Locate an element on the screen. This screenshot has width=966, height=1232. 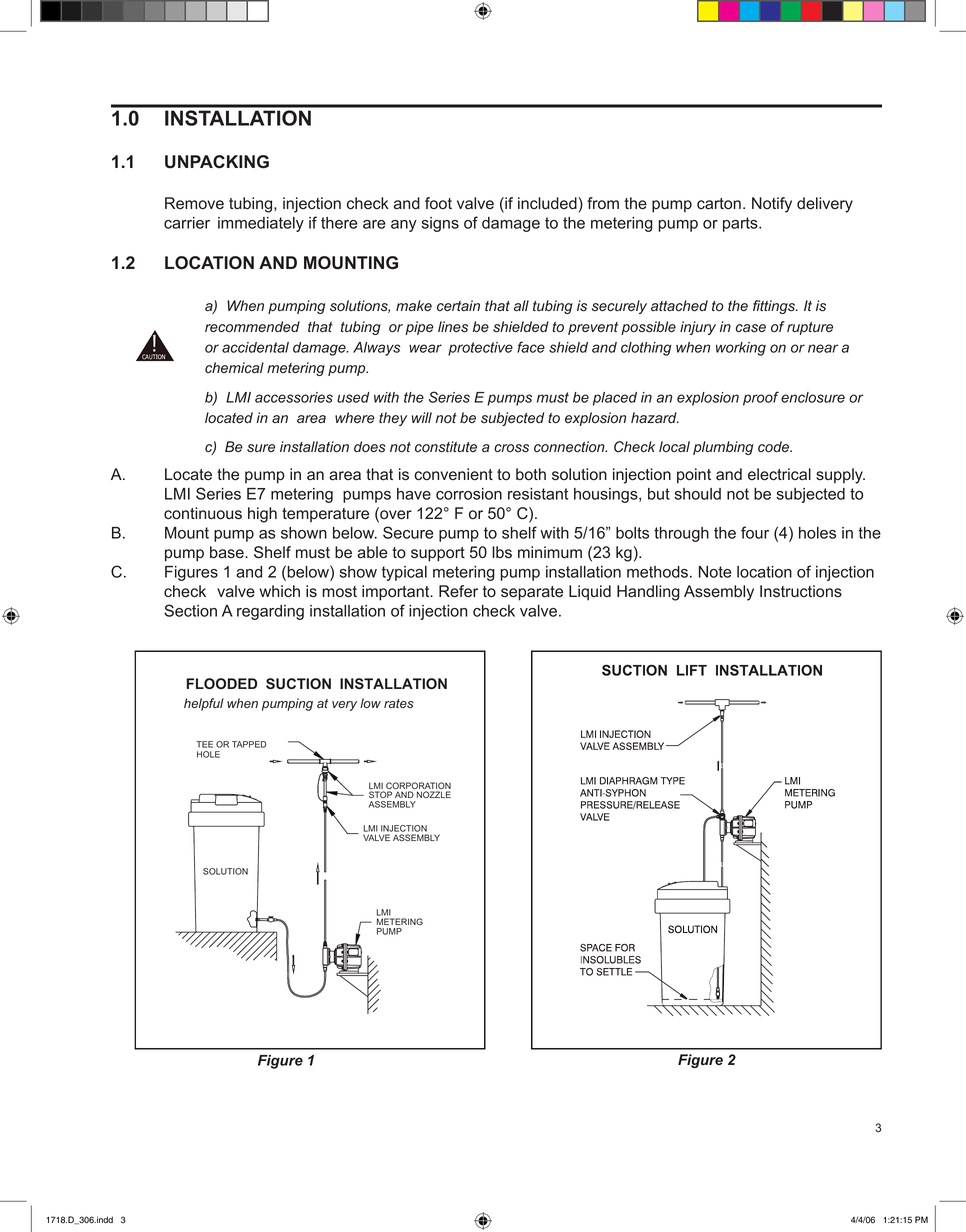
CORPORATION is located at coordinates (417, 787).
